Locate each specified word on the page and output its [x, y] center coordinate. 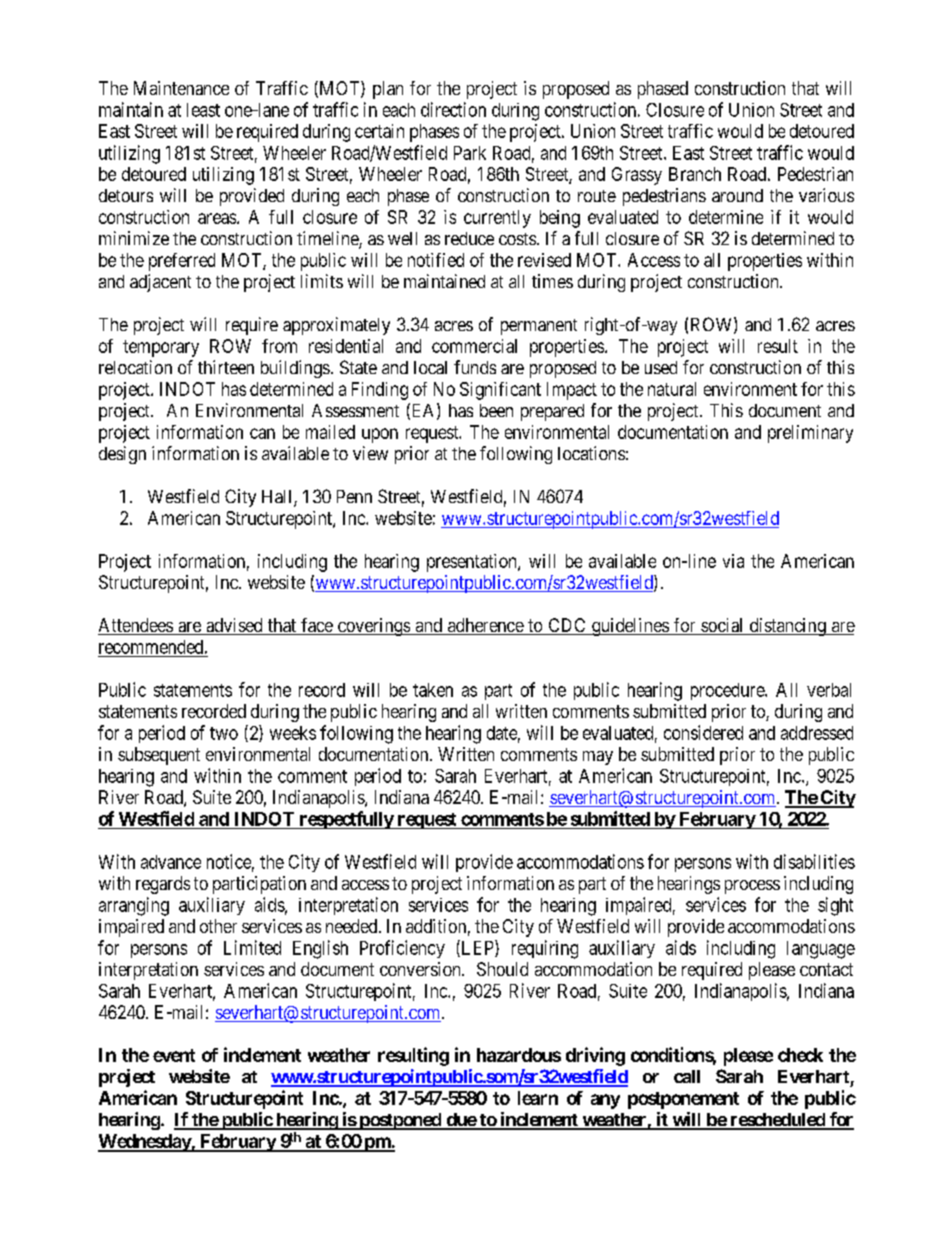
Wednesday [145, 1143]
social [722, 626]
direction [453, 109]
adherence [485, 626]
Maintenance [181, 88]
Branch [695, 174]
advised [234, 626]
